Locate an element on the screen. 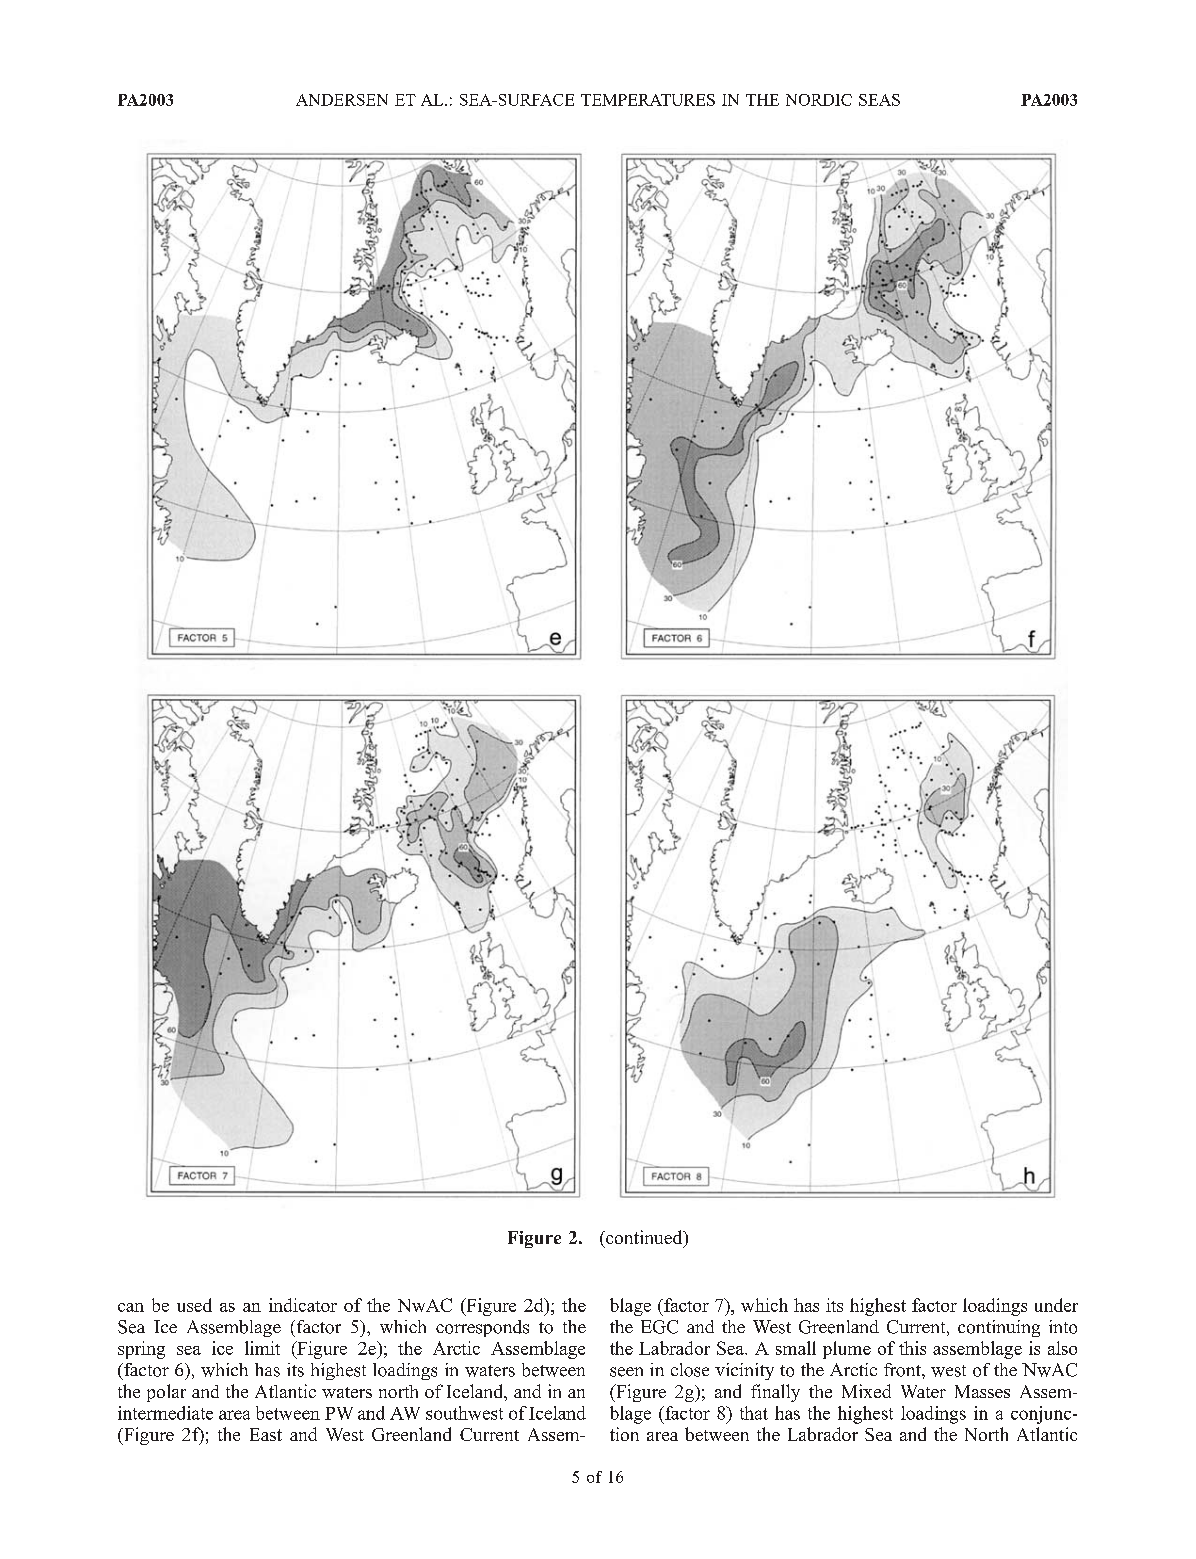  SEAS is located at coordinates (879, 100).
